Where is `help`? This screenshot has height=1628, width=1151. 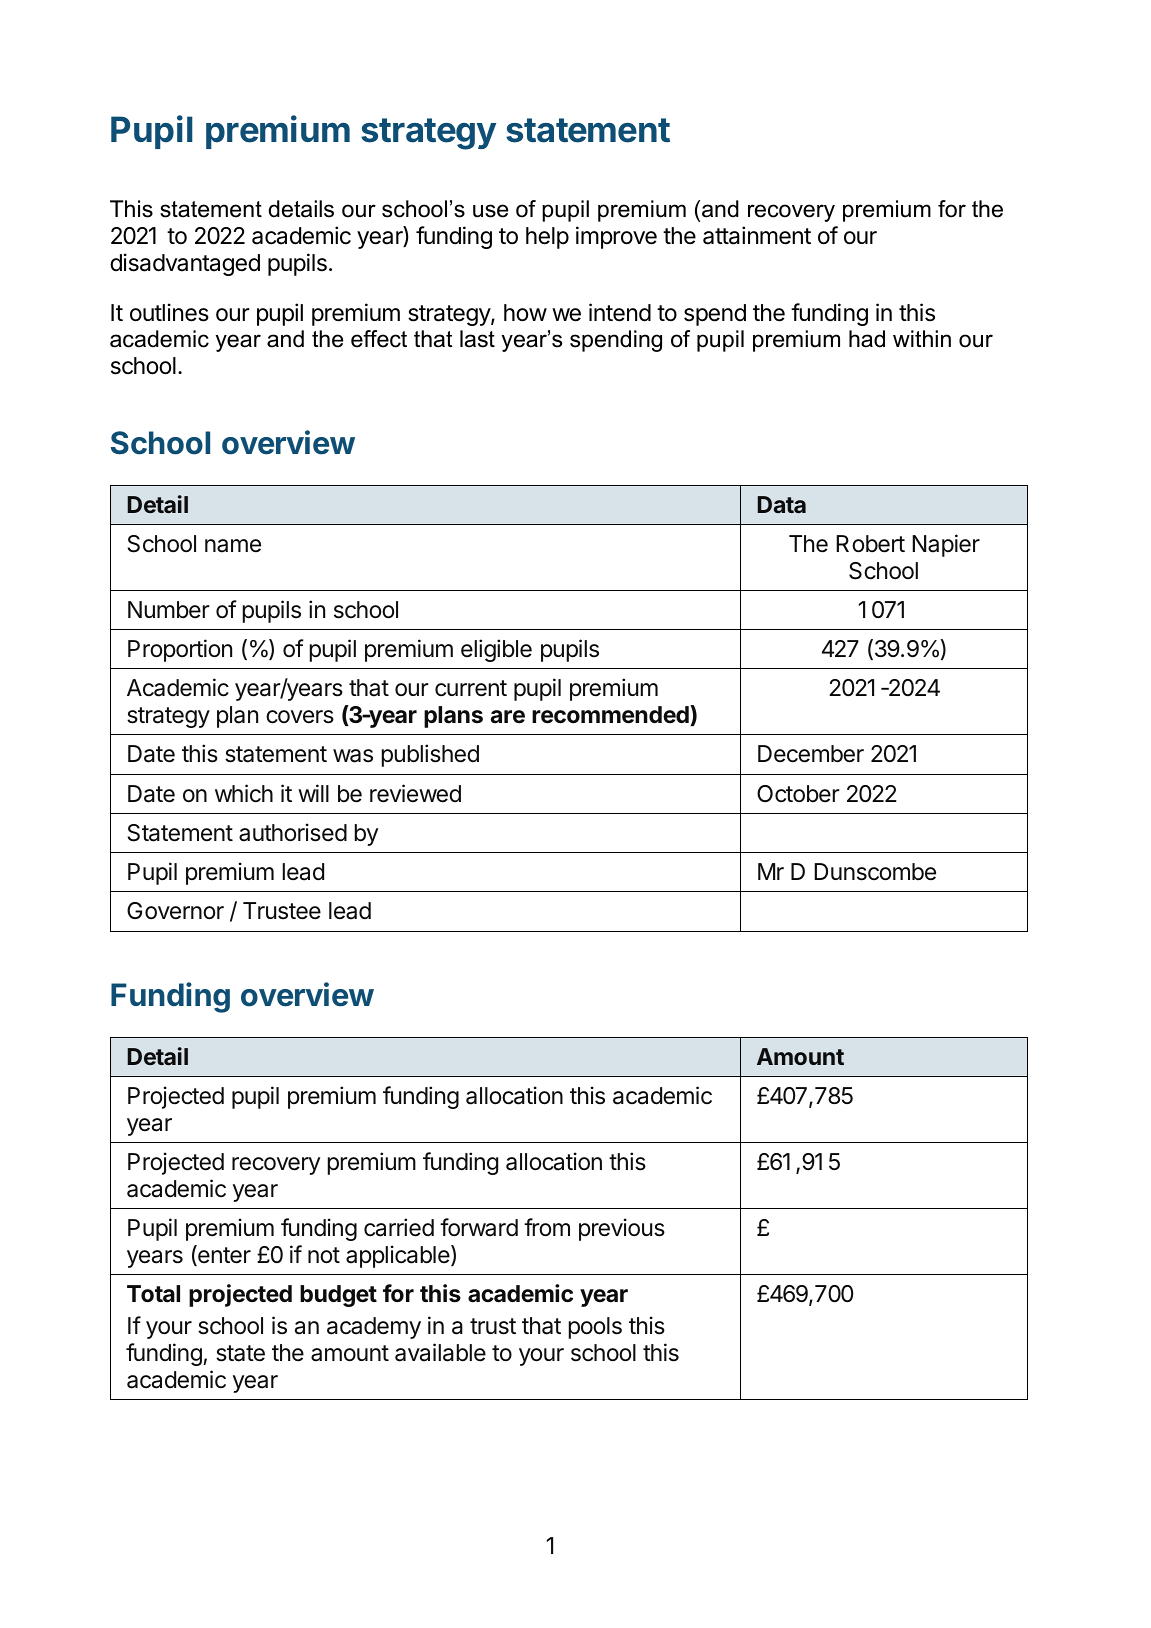
help is located at coordinates (547, 238).
